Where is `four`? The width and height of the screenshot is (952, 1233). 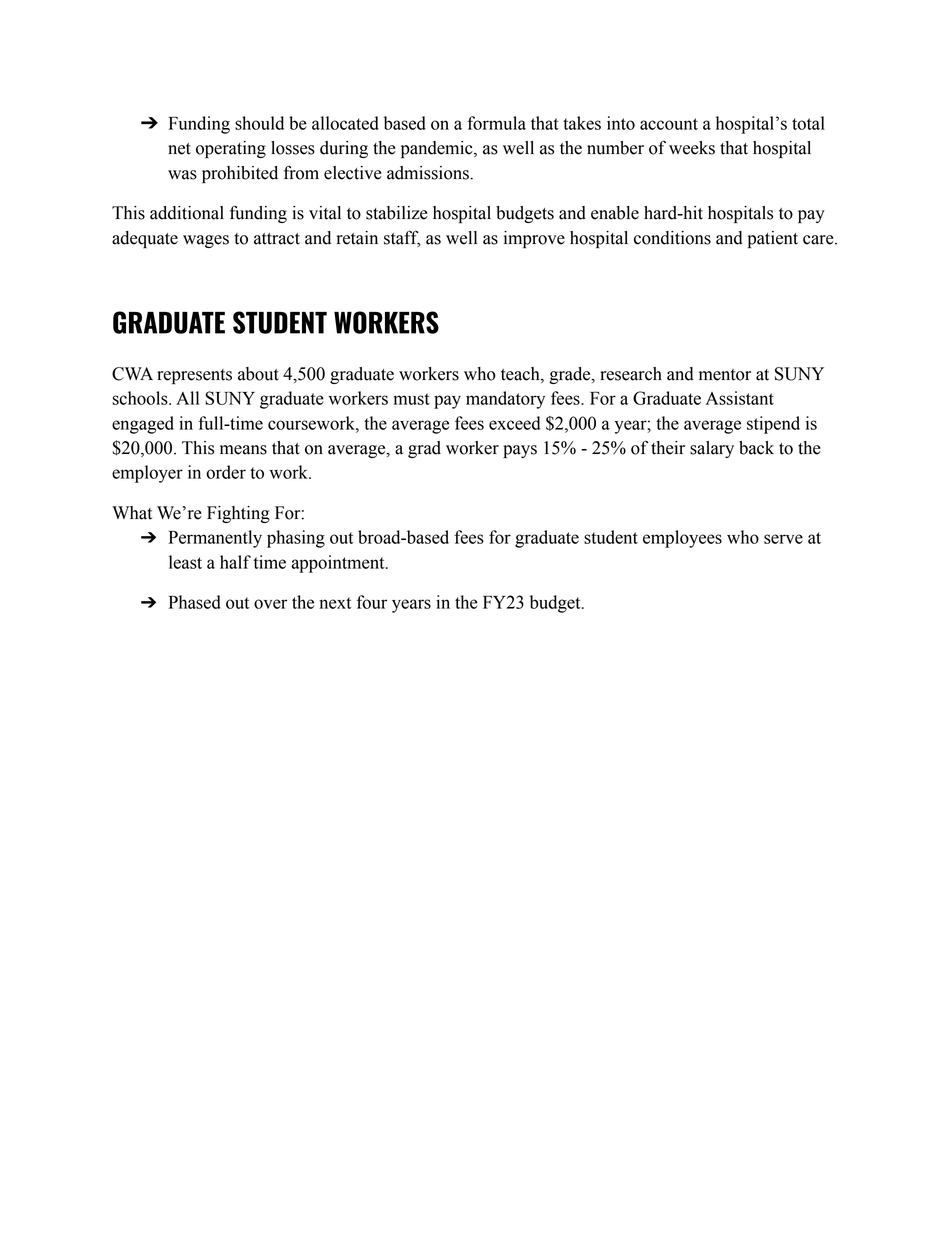 four is located at coordinates (372, 602).
